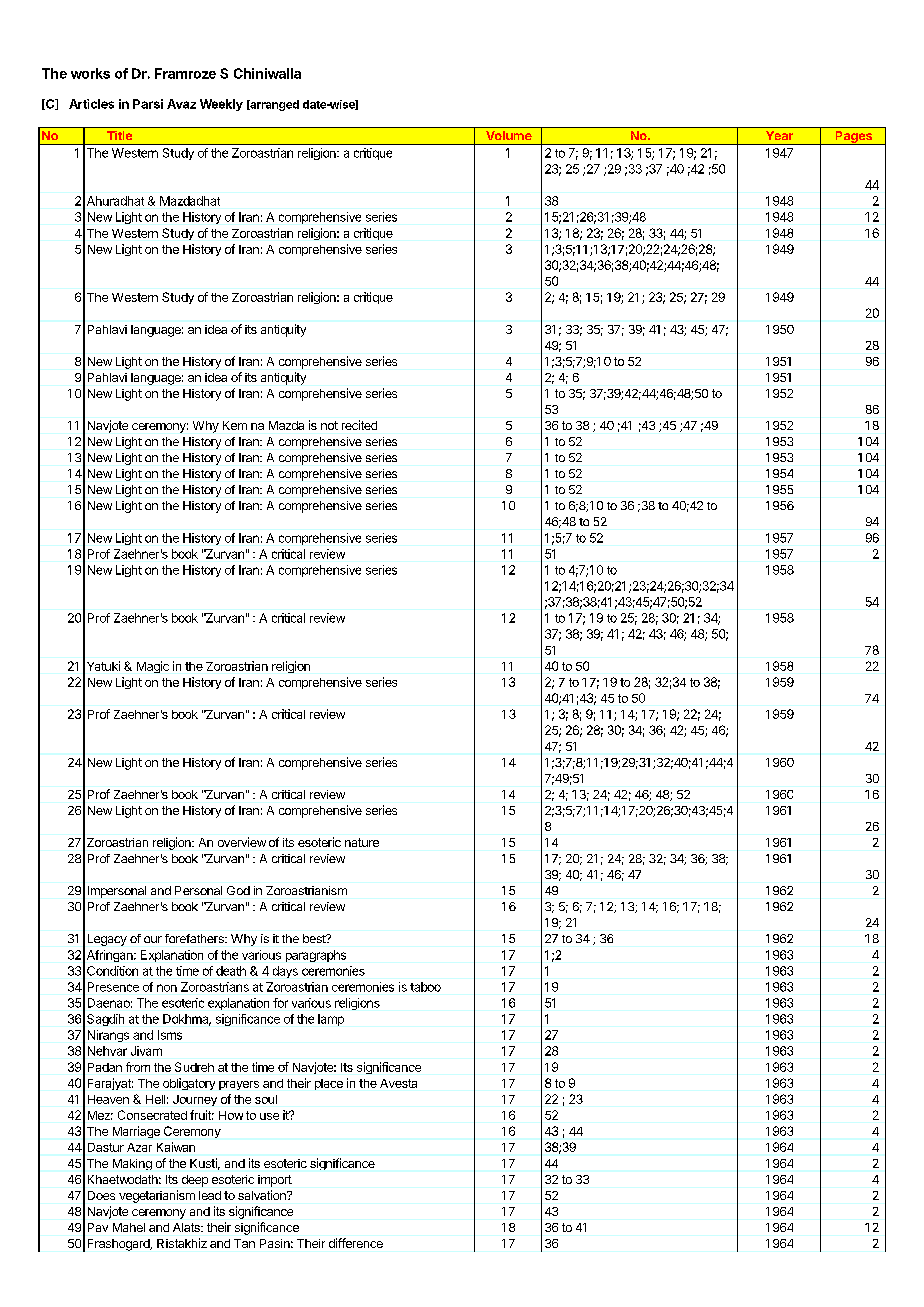 This image has width=924, height=1307. What do you see at coordinates (235, 425) in the image?
I see `Kem` at bounding box center [235, 425].
